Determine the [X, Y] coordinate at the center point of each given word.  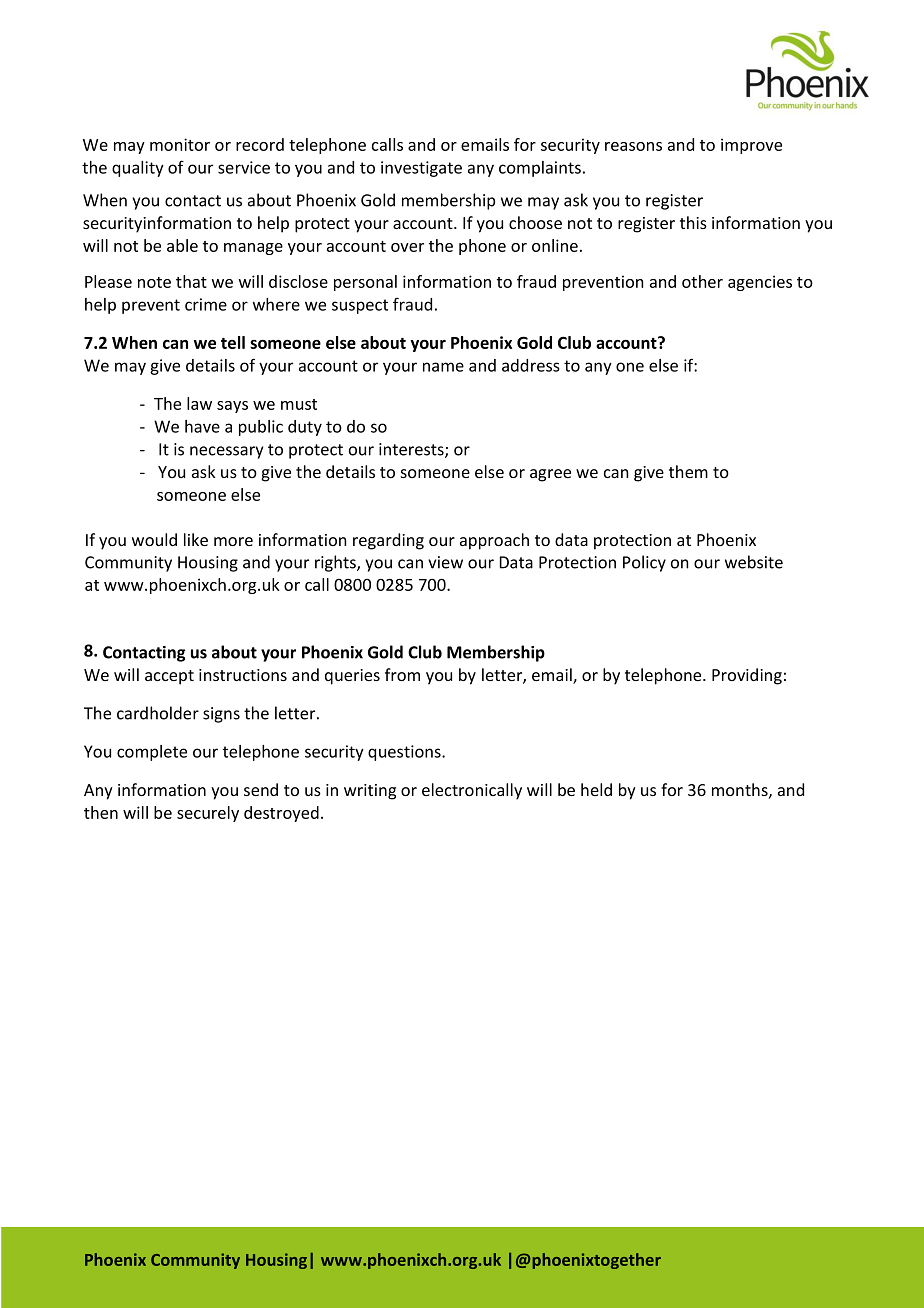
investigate [421, 169]
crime [206, 304]
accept [169, 677]
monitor [180, 144]
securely [208, 814]
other [702, 281]
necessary [226, 452]
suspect [360, 306]
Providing [747, 676]
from [402, 674]
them [688, 471]
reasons [633, 146]
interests [412, 450]
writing [370, 792]
